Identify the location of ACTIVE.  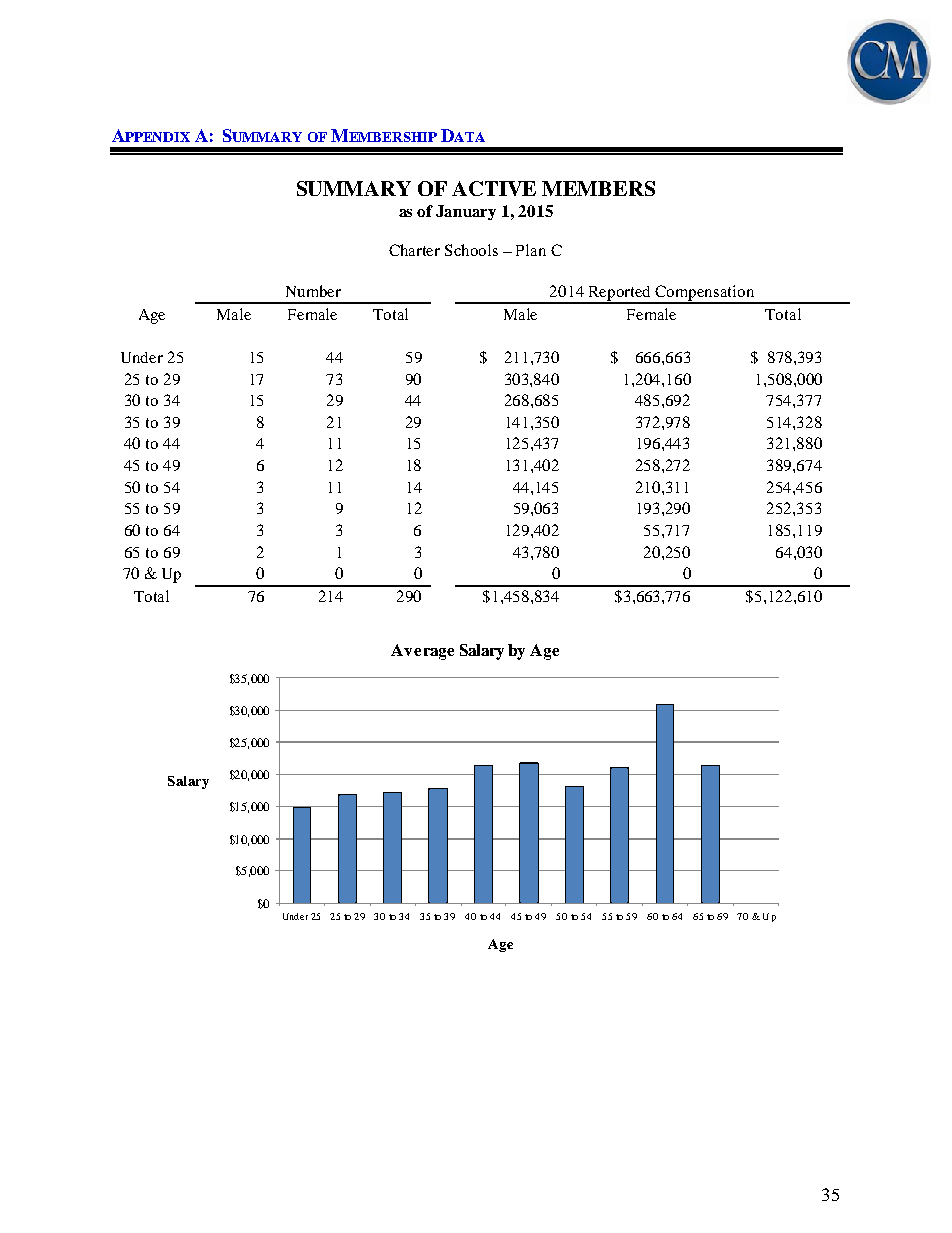
(494, 188).
